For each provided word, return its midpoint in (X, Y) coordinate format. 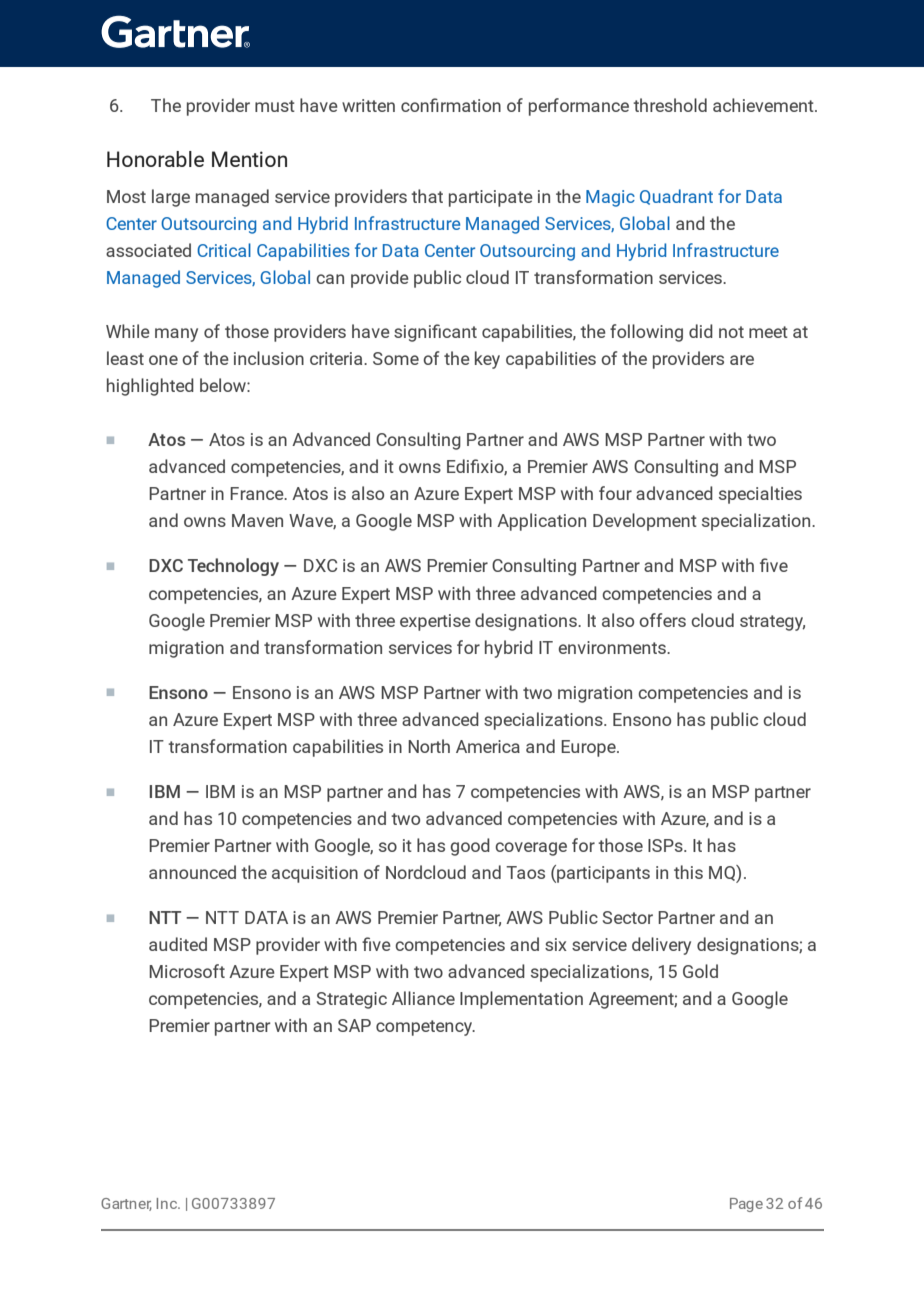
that (427, 196)
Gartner (126, 1204)
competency (425, 1028)
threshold (670, 105)
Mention (249, 159)
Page (746, 1205)
